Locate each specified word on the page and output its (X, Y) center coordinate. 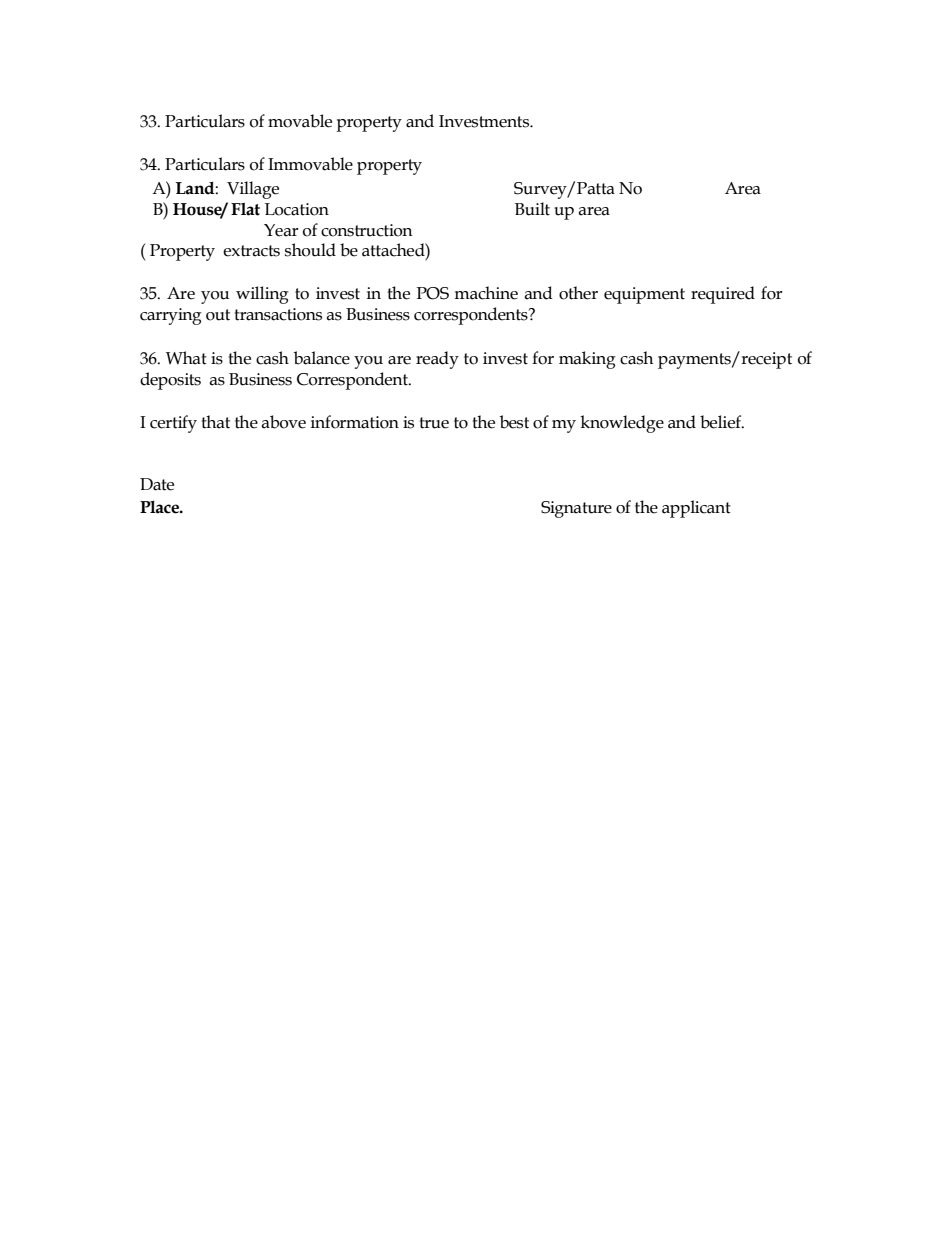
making (587, 360)
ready (437, 360)
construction (367, 230)
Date (157, 484)
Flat (245, 209)
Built (532, 209)
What (186, 358)
